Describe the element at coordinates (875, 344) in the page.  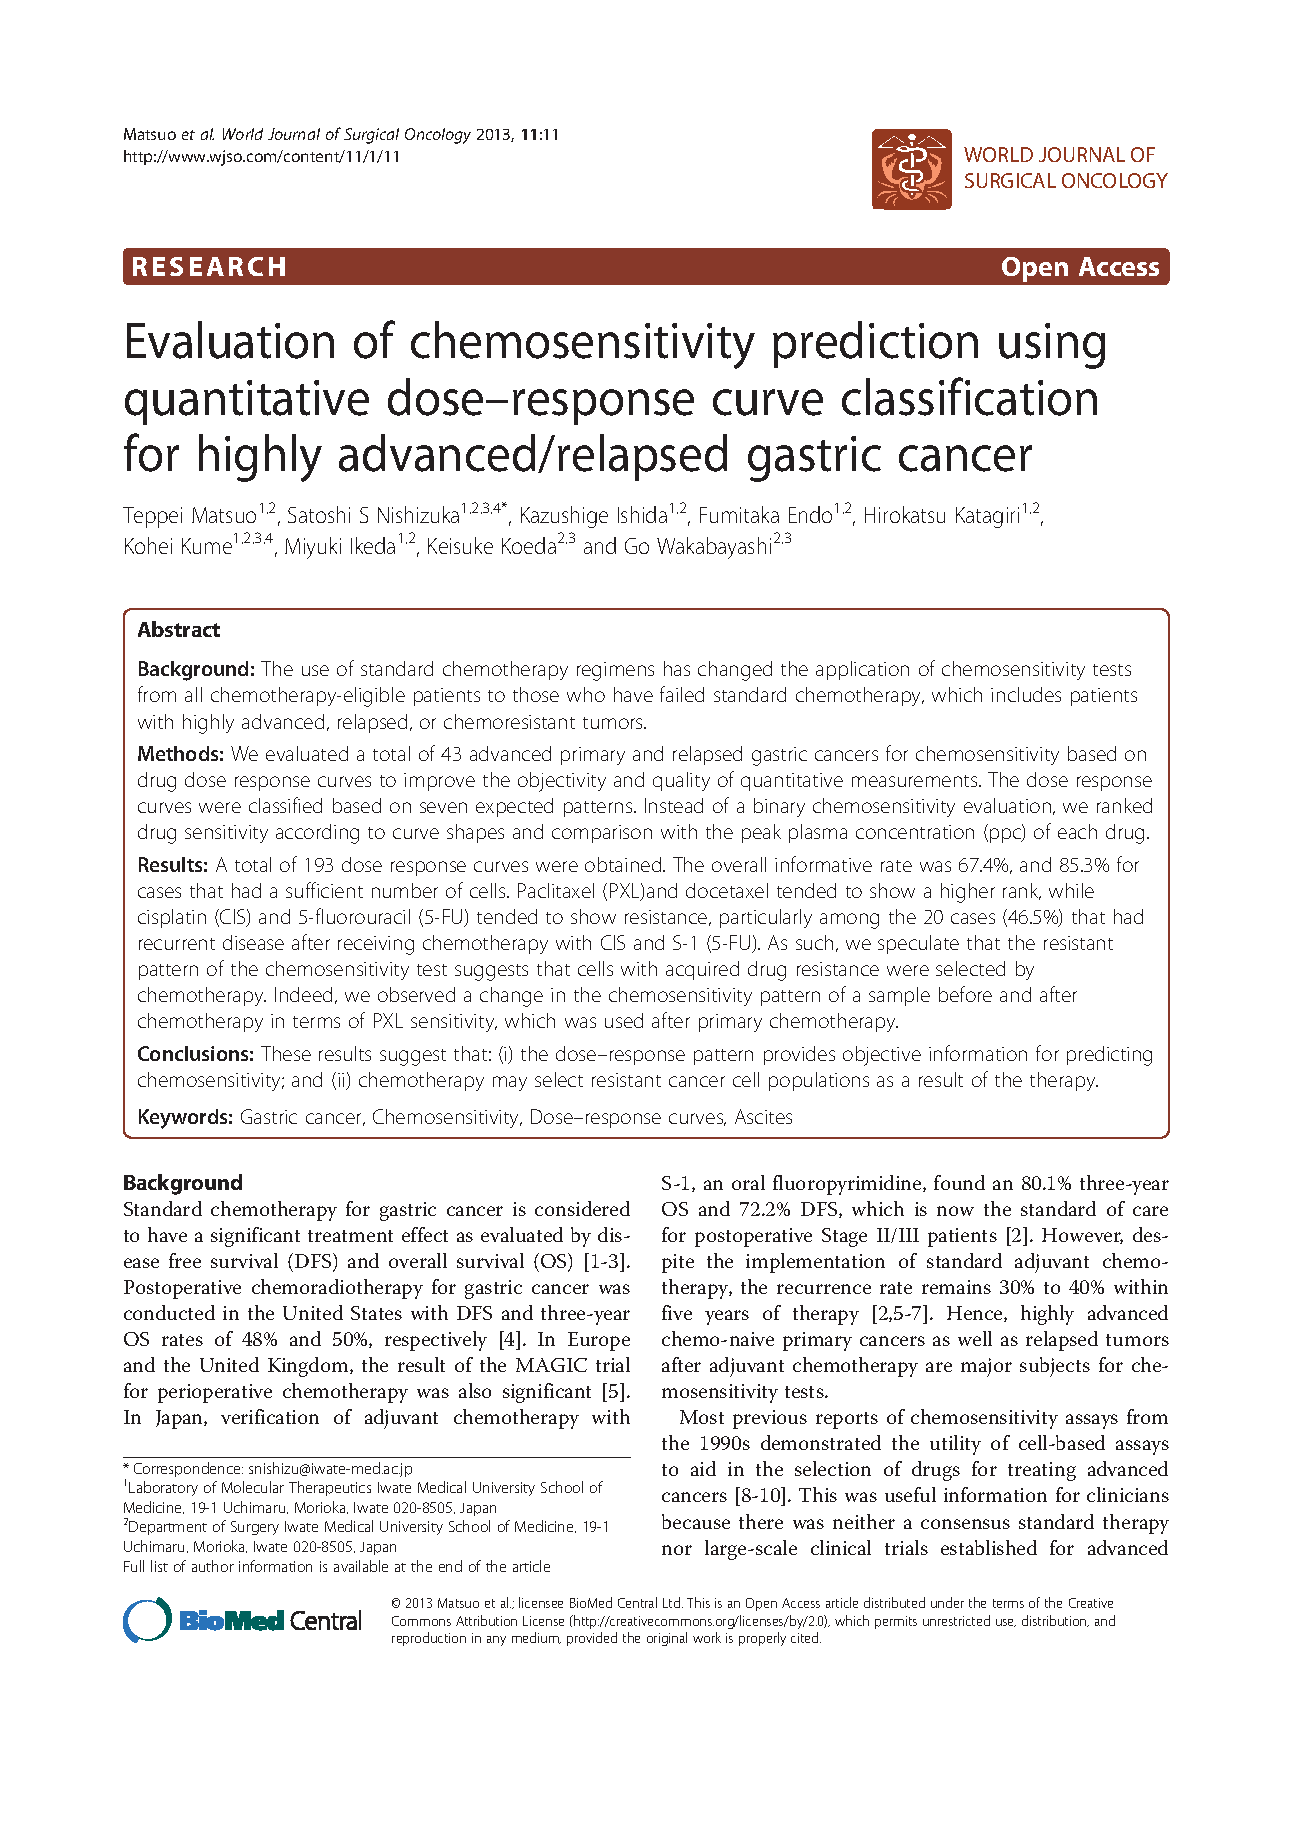
I see `prediction` at that location.
